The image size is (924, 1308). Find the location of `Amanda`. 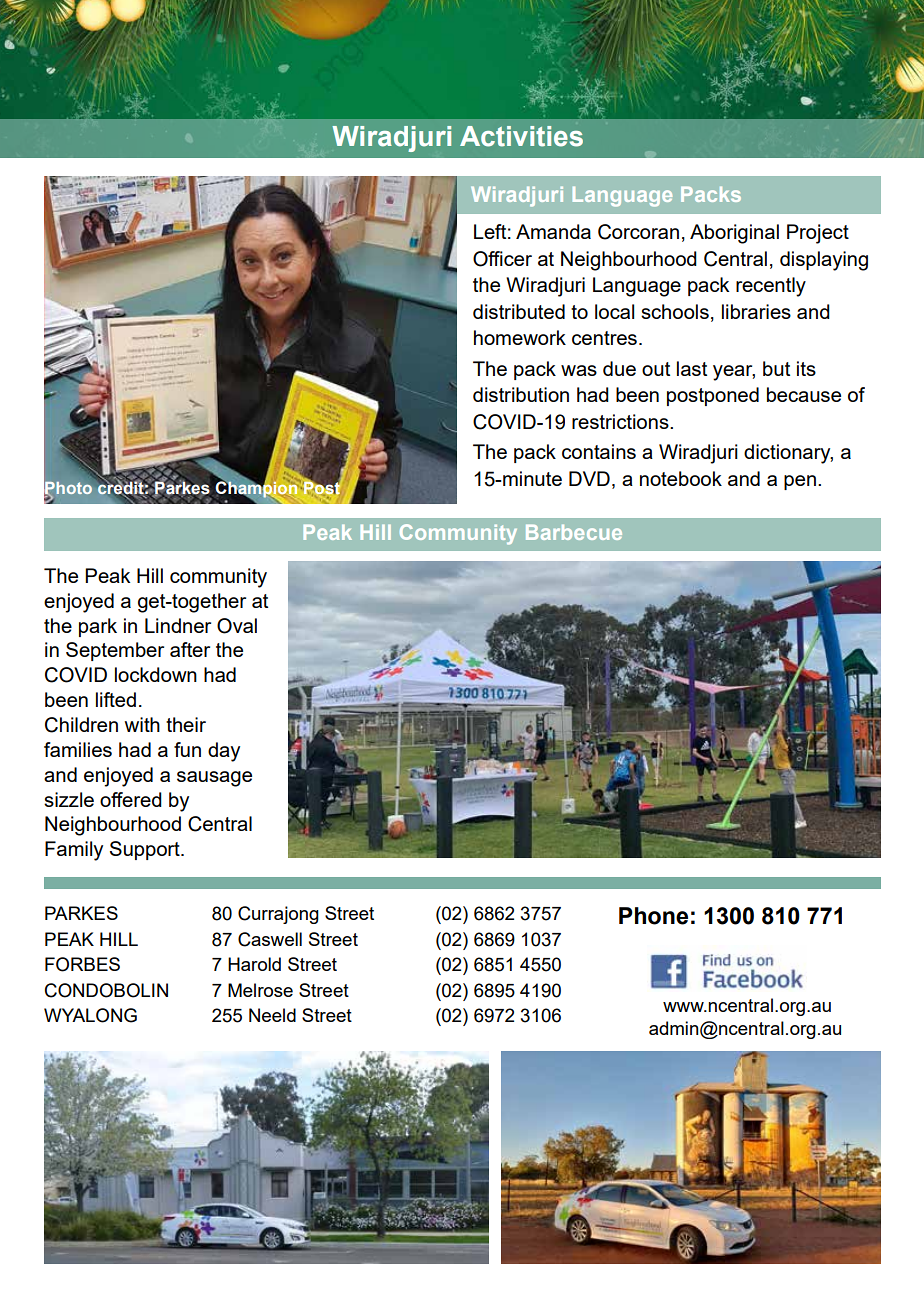

Amanda is located at coordinates (553, 231).
